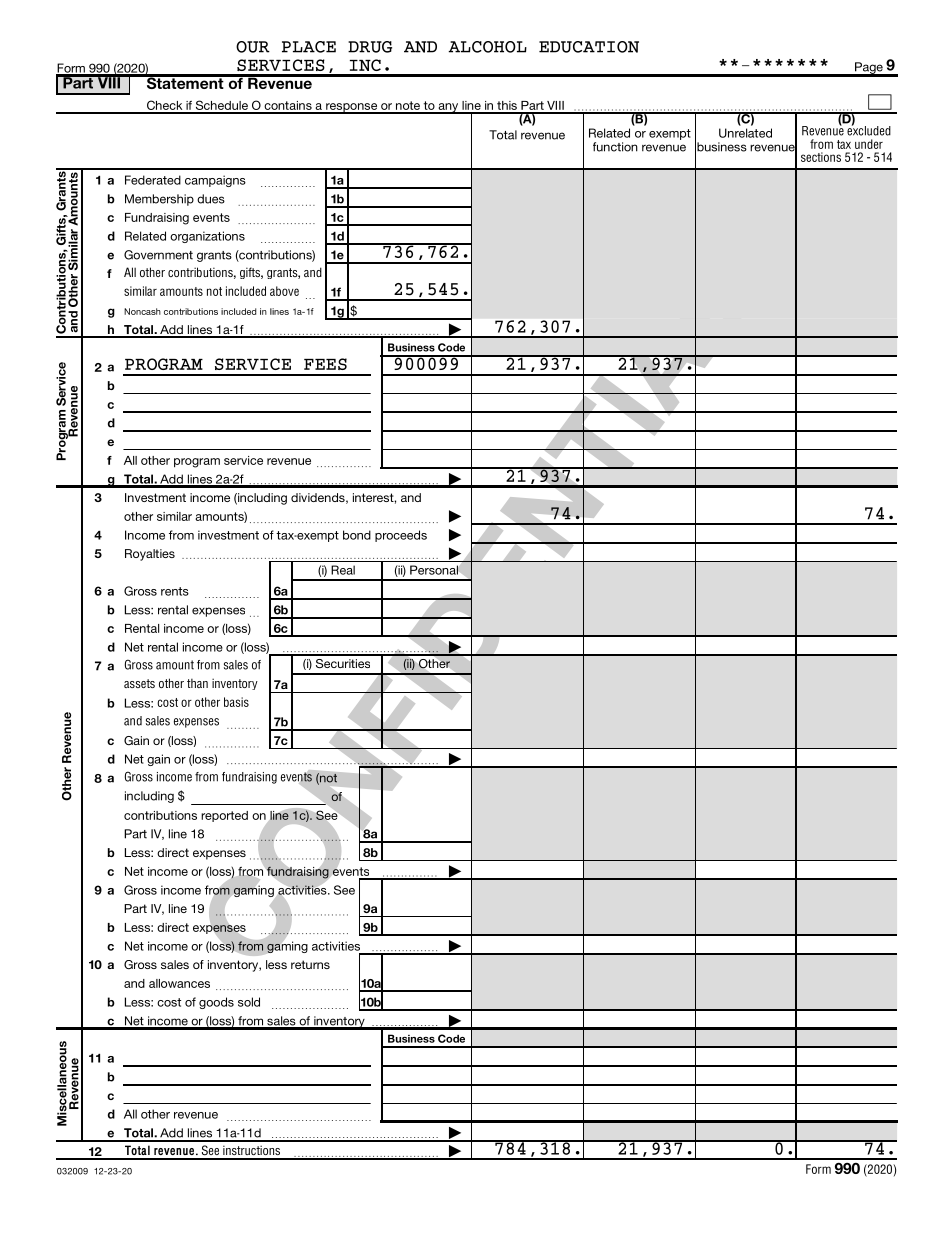 This screenshot has width=952, height=1233. I want to click on bond, so click(357, 535).
